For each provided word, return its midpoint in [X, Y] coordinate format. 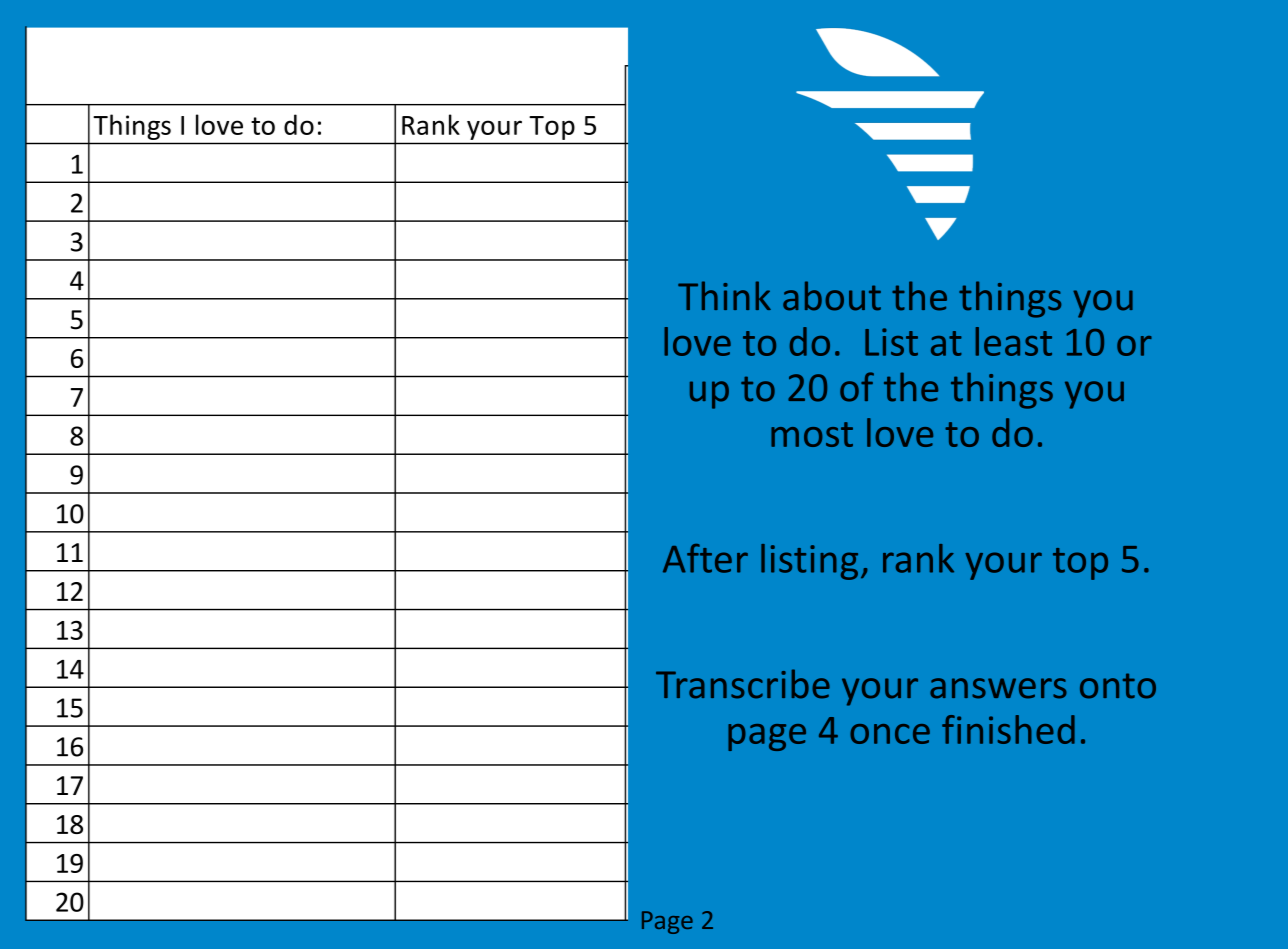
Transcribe [743, 684]
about [832, 296]
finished [1008, 729]
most [812, 434]
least [1014, 341]
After [705, 558]
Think [724, 295]
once [890, 734]
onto [1118, 686]
